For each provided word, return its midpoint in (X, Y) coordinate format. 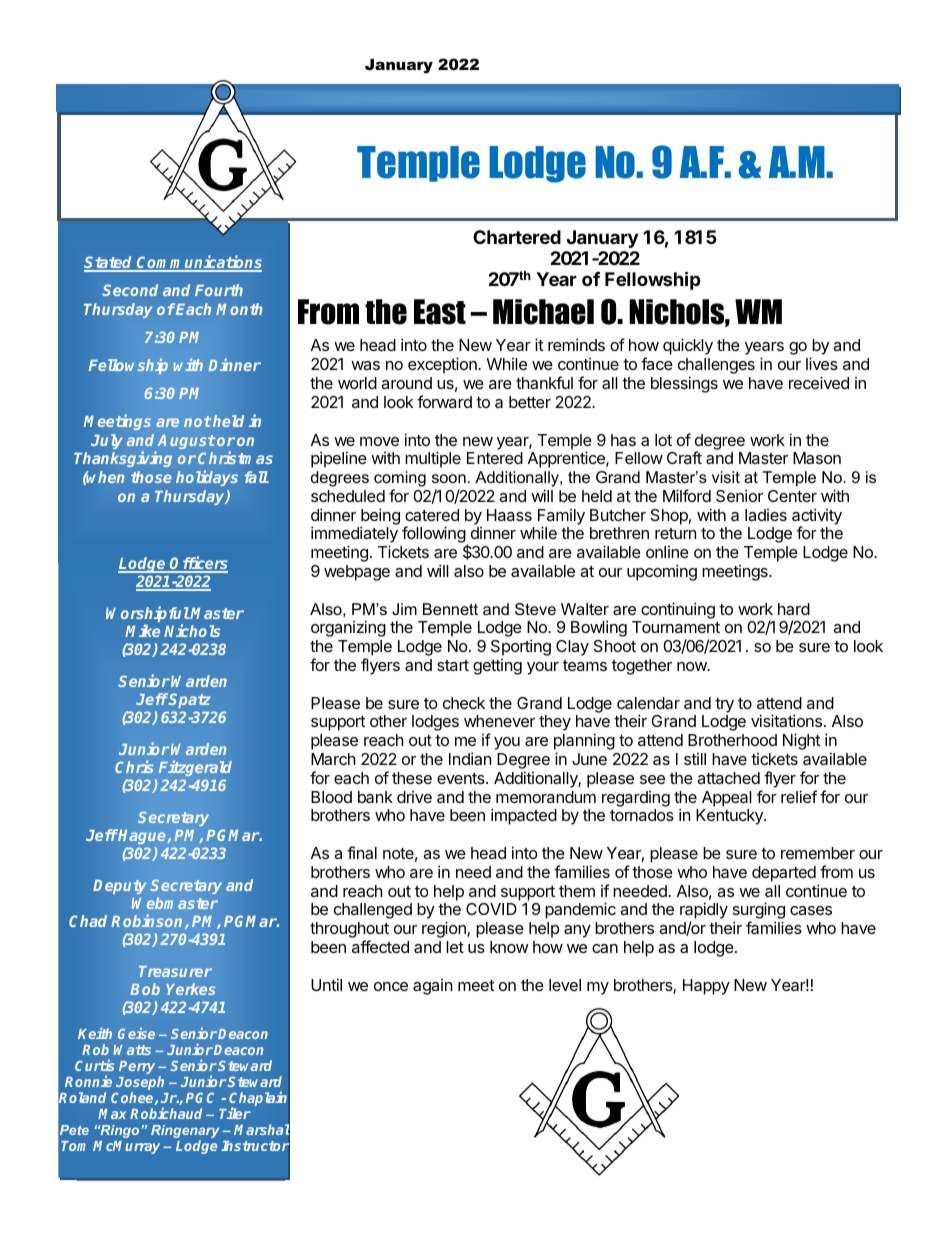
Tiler (235, 1113)
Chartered (517, 237)
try (724, 705)
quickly (688, 346)
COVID (491, 909)
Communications (198, 263)
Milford (687, 495)
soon (449, 478)
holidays (207, 478)
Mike (142, 630)
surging (759, 912)
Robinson (148, 921)
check (464, 703)
